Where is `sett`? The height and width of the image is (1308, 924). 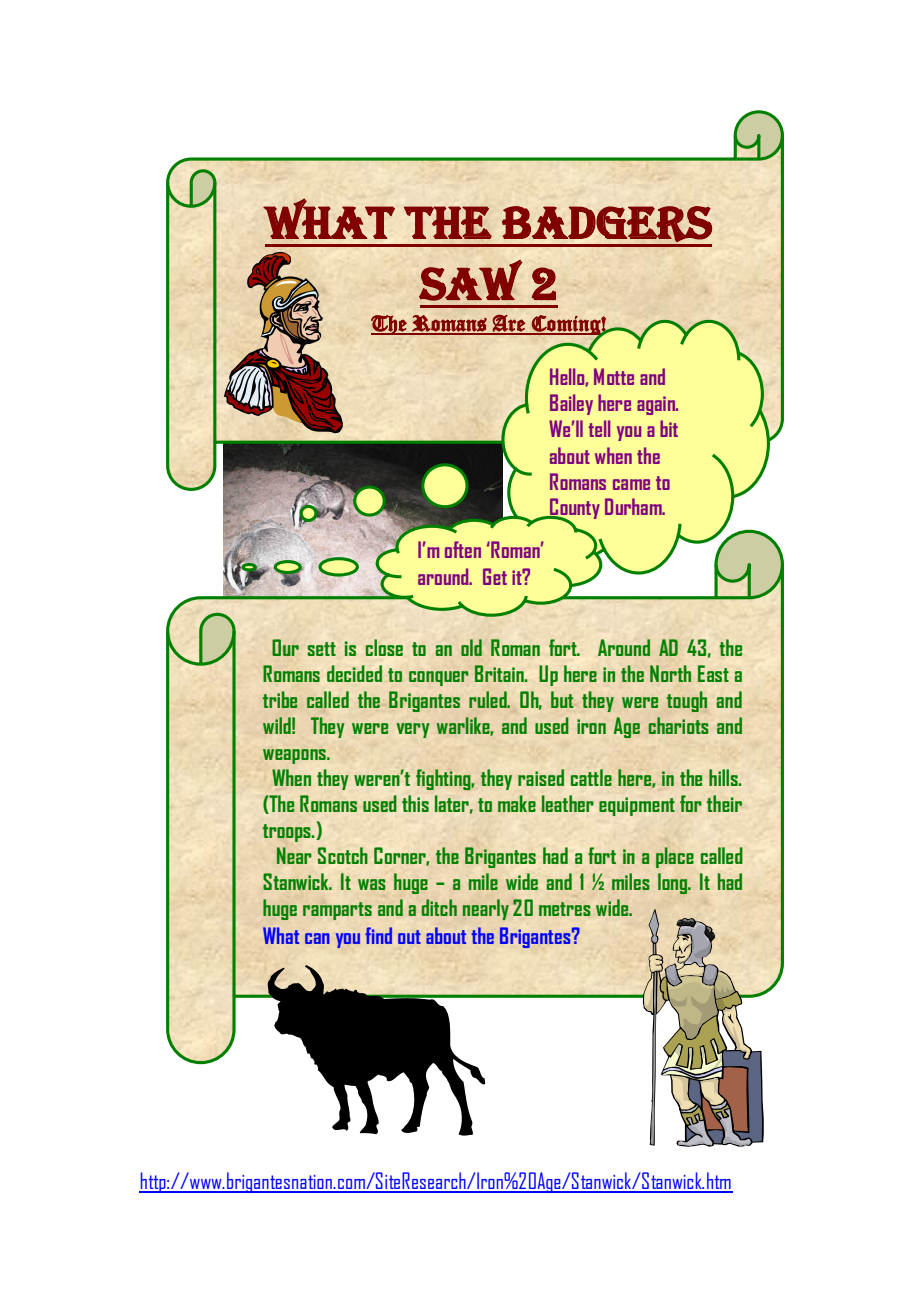
sett is located at coordinates (321, 649).
